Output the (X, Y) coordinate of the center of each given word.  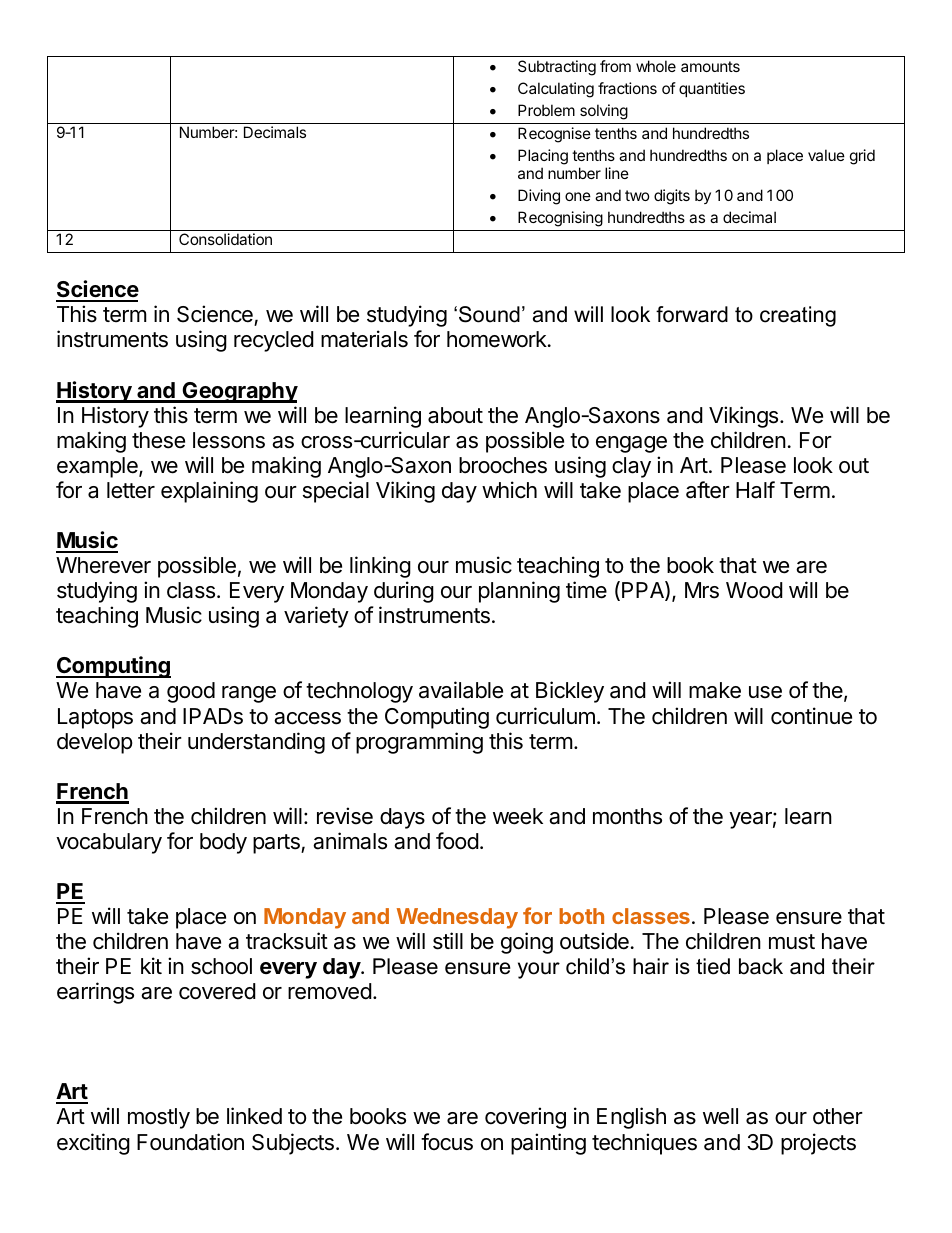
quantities (712, 89)
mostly (159, 1118)
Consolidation (225, 239)
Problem (546, 110)
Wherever (103, 565)
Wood (754, 590)
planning (519, 592)
